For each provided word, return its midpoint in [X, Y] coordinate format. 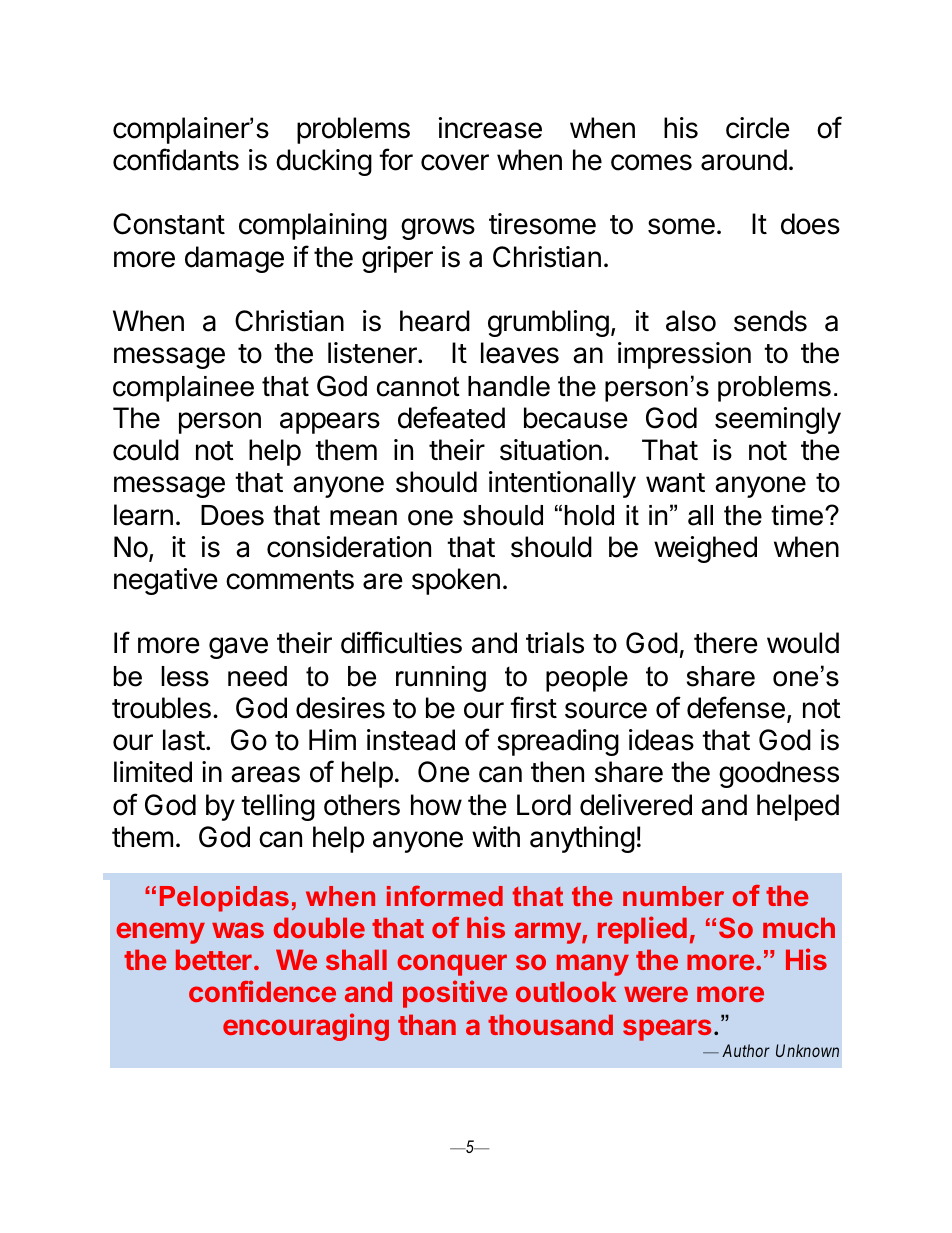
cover [455, 162]
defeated [451, 417]
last [184, 740]
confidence [262, 991]
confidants [176, 159]
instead [411, 740]
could [146, 450]
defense [736, 707]
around [744, 160]
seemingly [778, 420]
